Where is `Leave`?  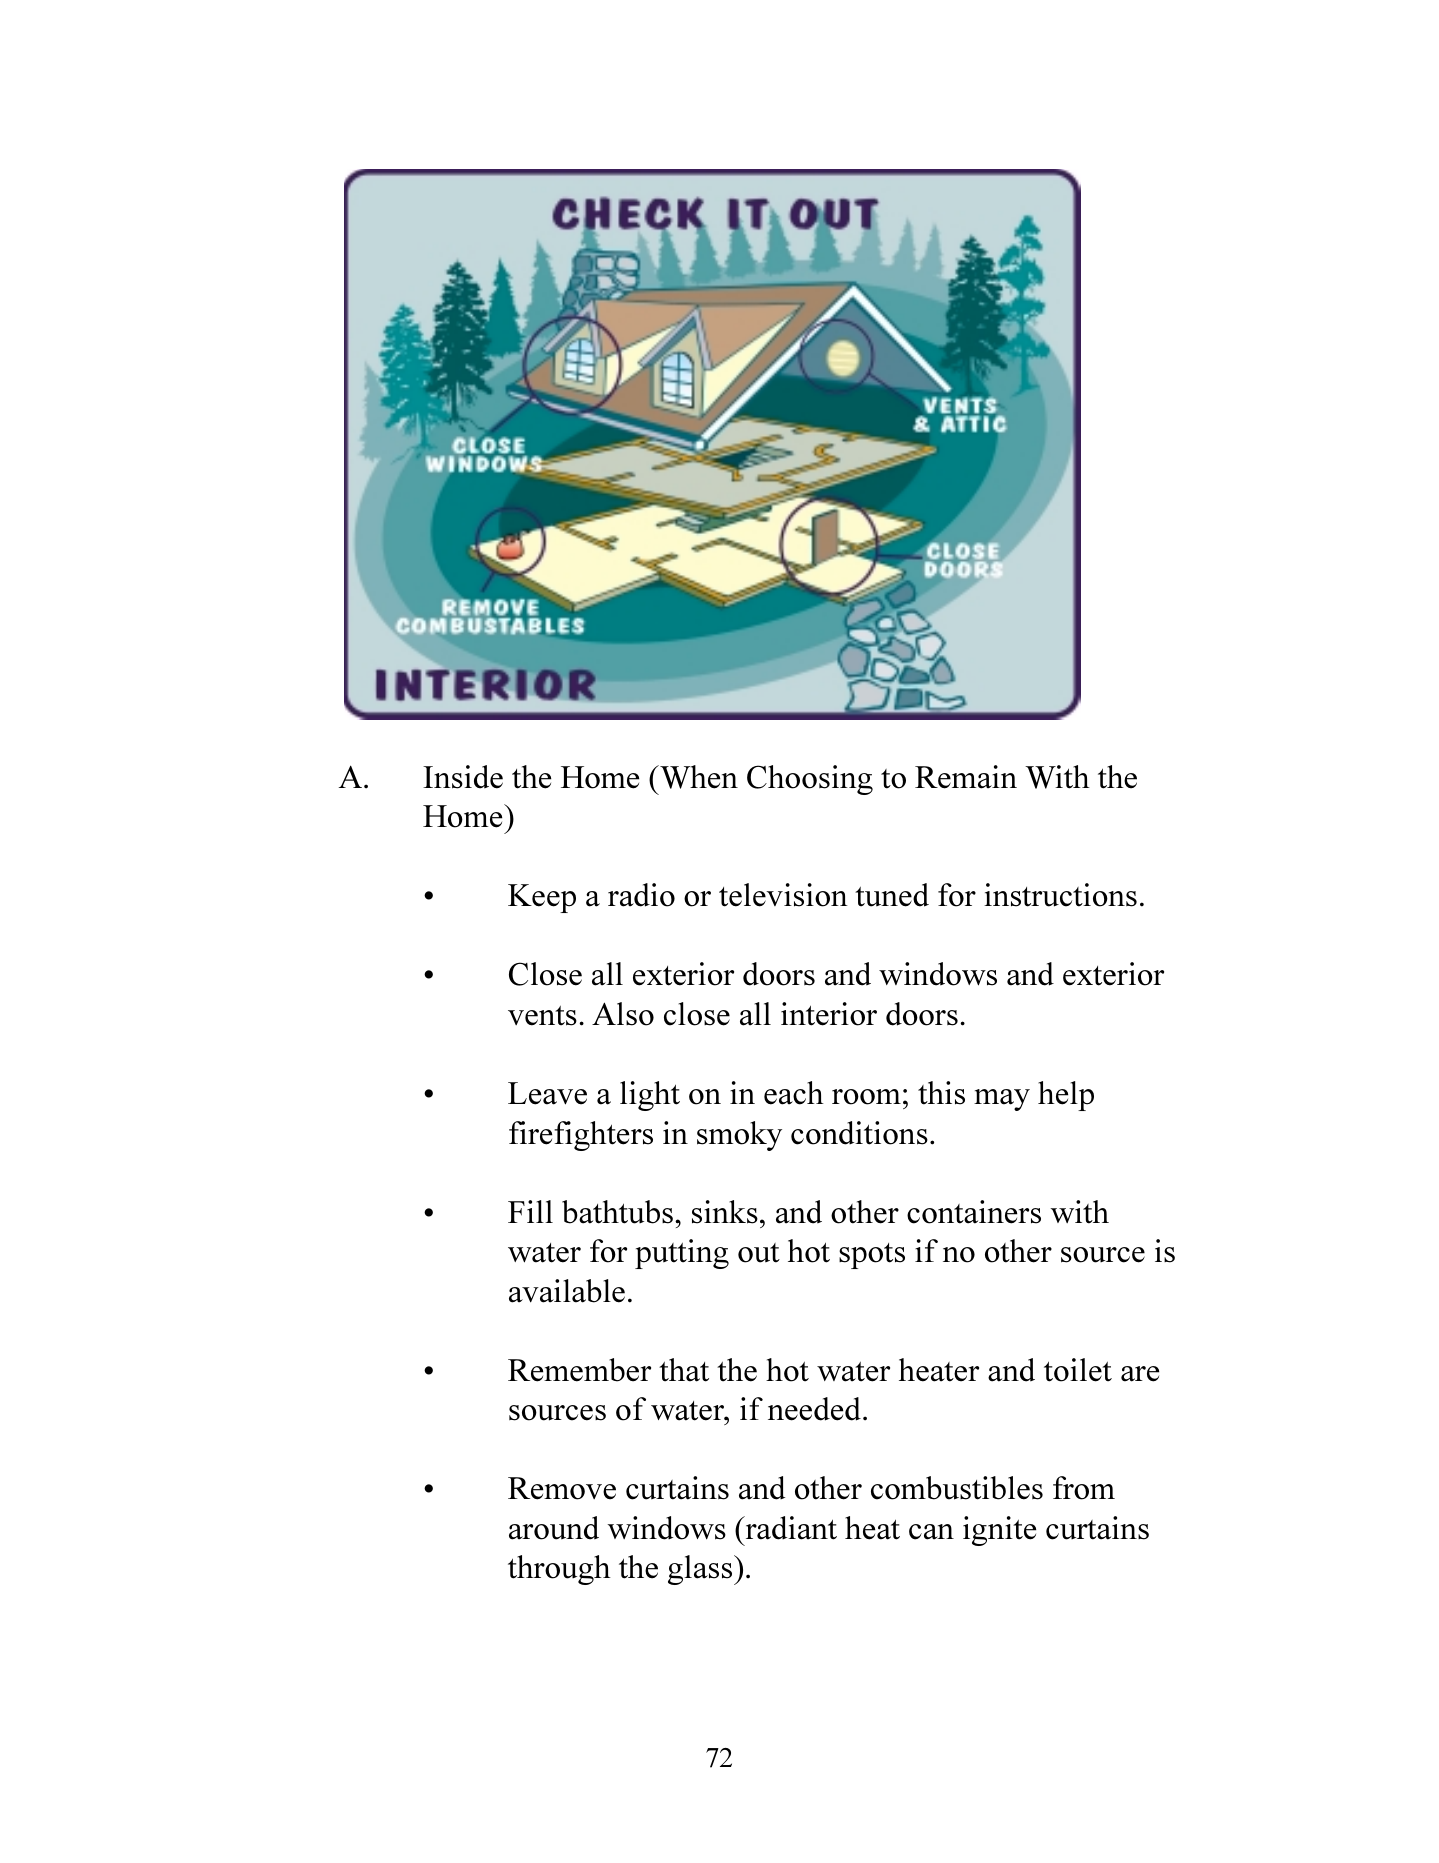
Leave is located at coordinates (547, 1093).
